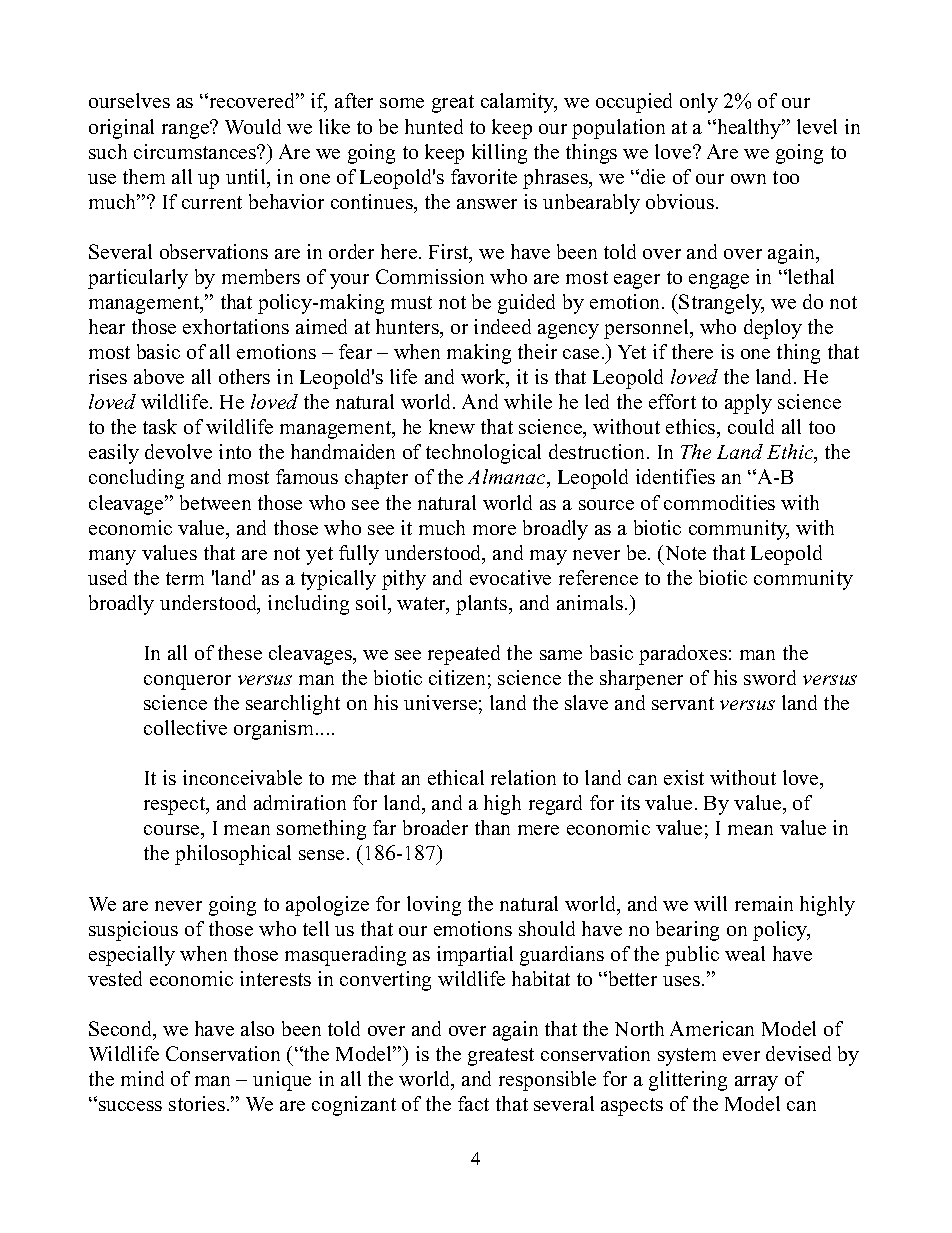 This page has width=952, height=1233. I want to click on healthy, so click(749, 129).
